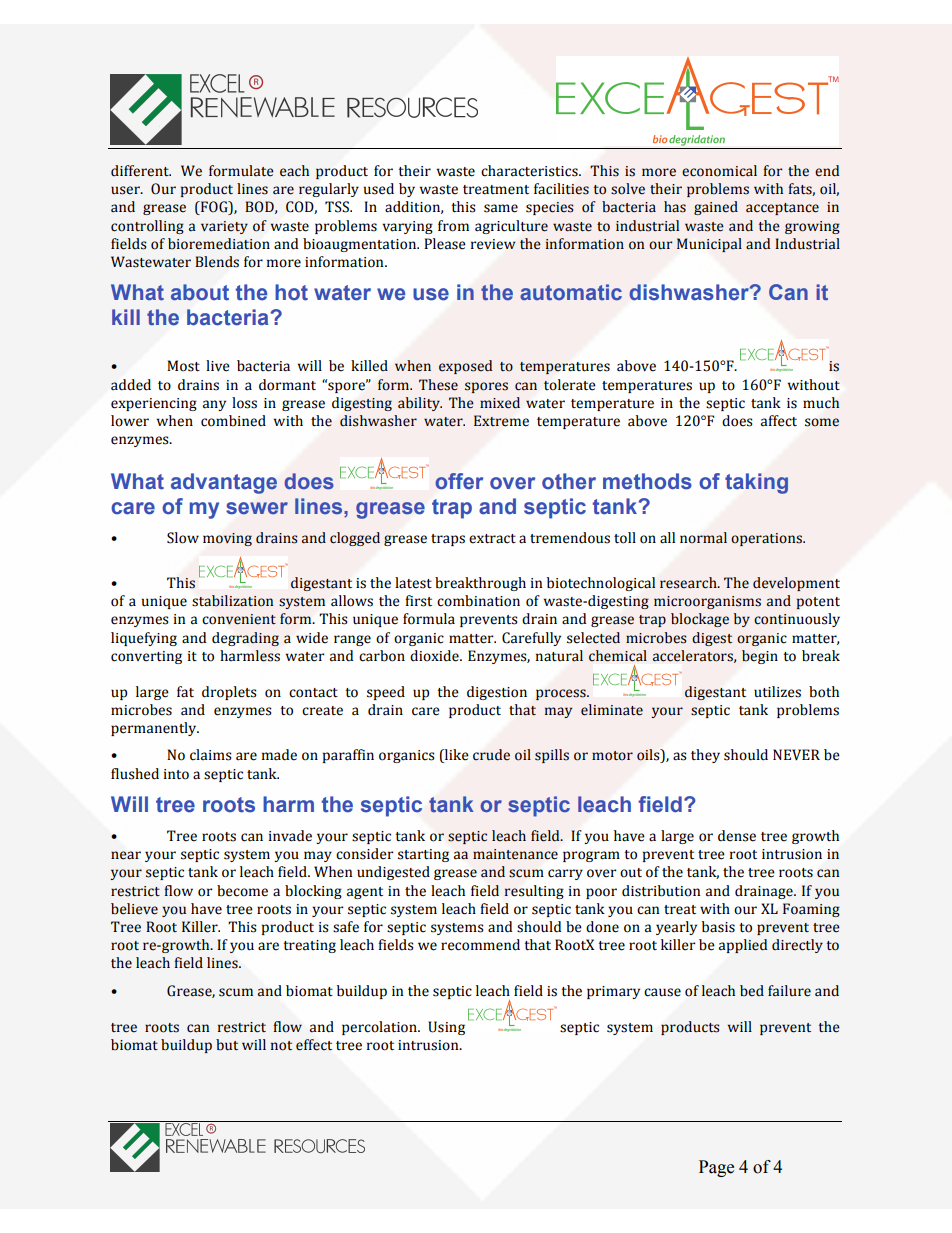 Image resolution: width=952 pixels, height=1233 pixels. What do you see at coordinates (501, 208) in the document?
I see `same` at bounding box center [501, 208].
